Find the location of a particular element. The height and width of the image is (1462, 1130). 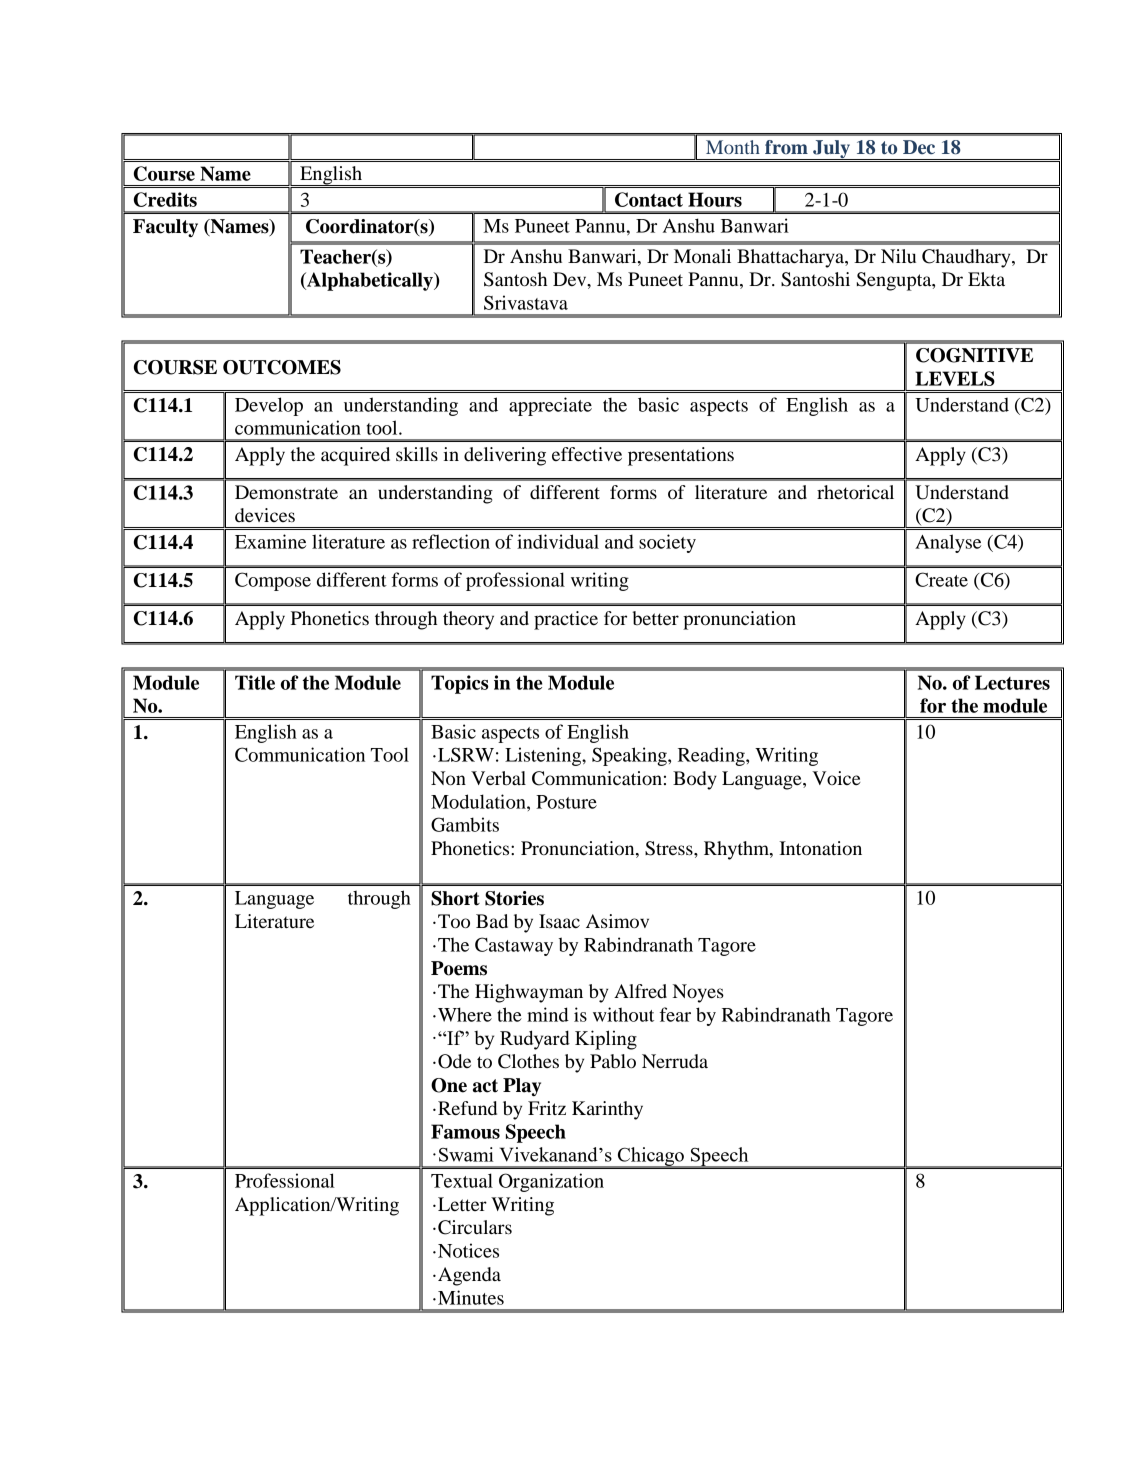

Voice is located at coordinates (836, 778).
